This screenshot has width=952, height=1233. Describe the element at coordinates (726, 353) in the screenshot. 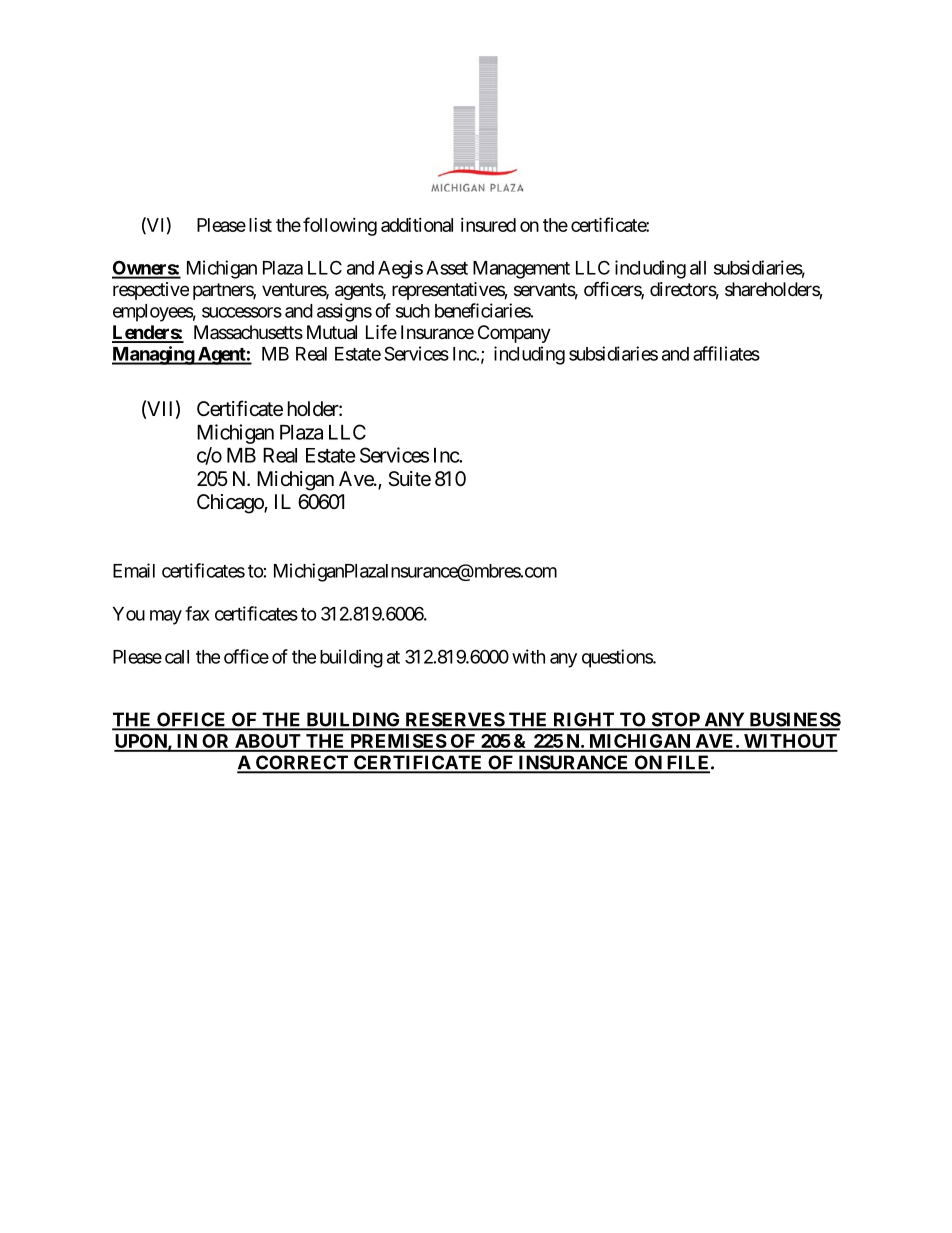

I see `affiliates` at that location.
